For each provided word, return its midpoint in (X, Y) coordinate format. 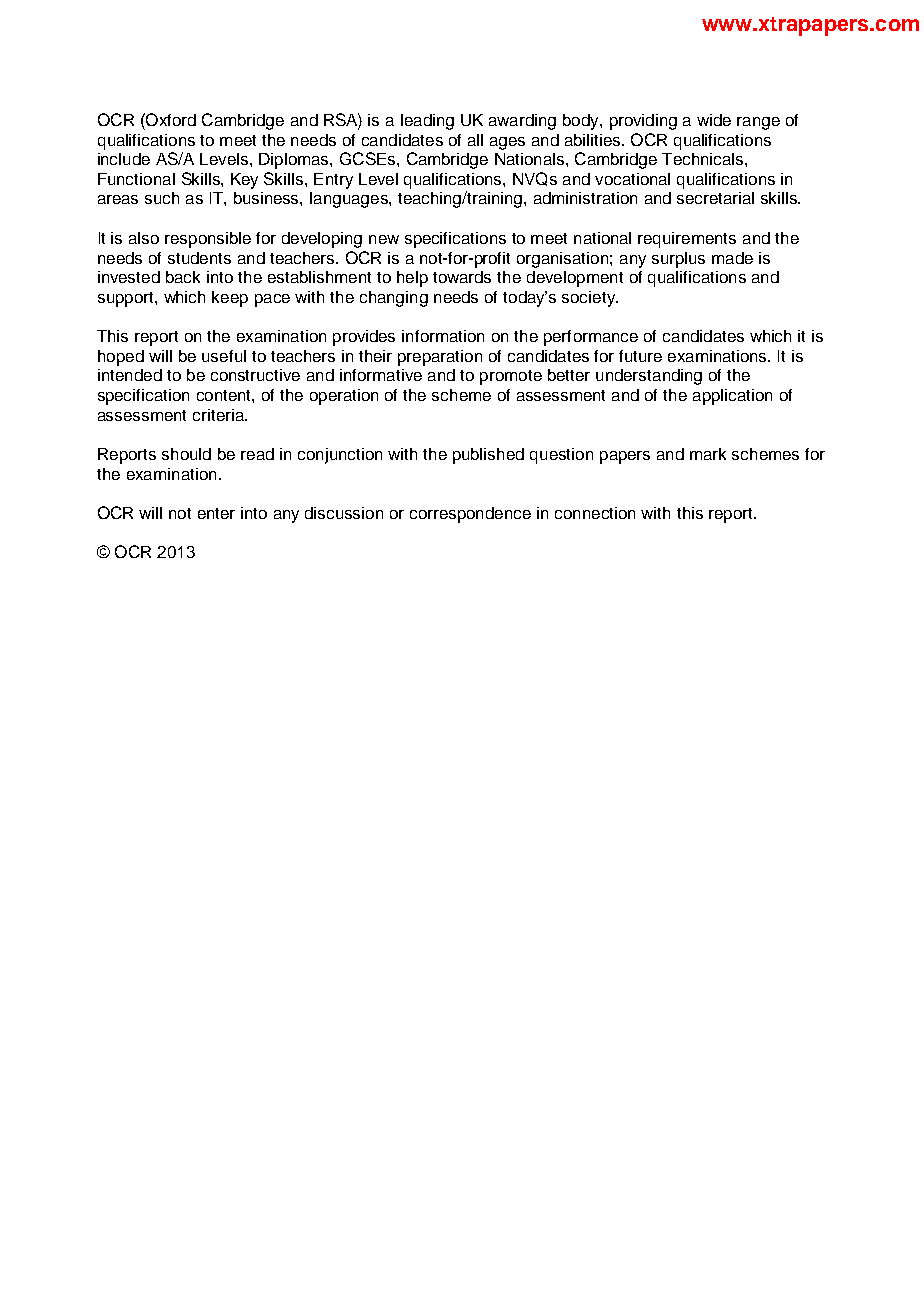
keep (230, 299)
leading (427, 122)
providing (643, 122)
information (443, 336)
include (124, 159)
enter (216, 513)
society (590, 299)
